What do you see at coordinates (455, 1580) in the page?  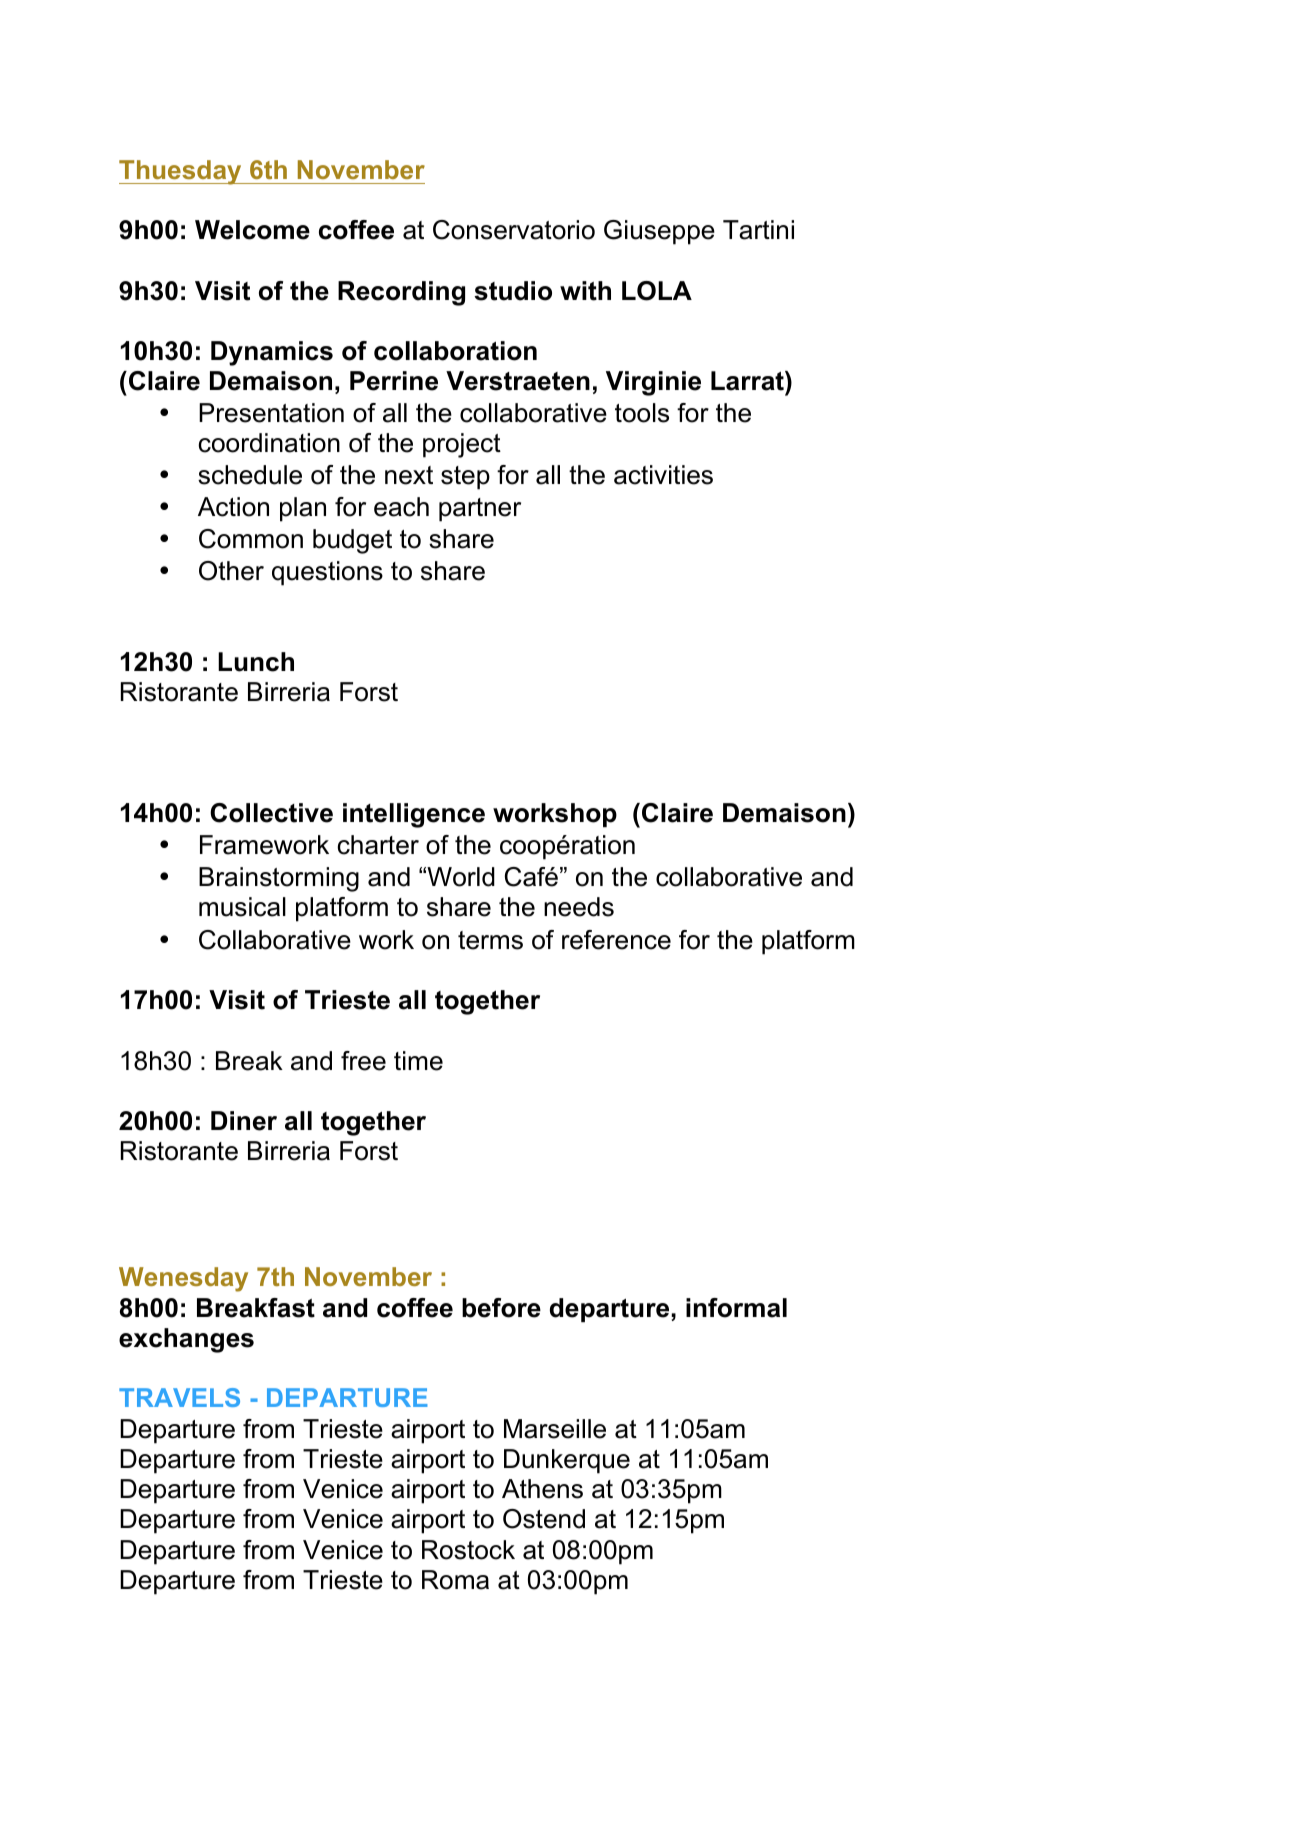 I see `Roma` at bounding box center [455, 1580].
